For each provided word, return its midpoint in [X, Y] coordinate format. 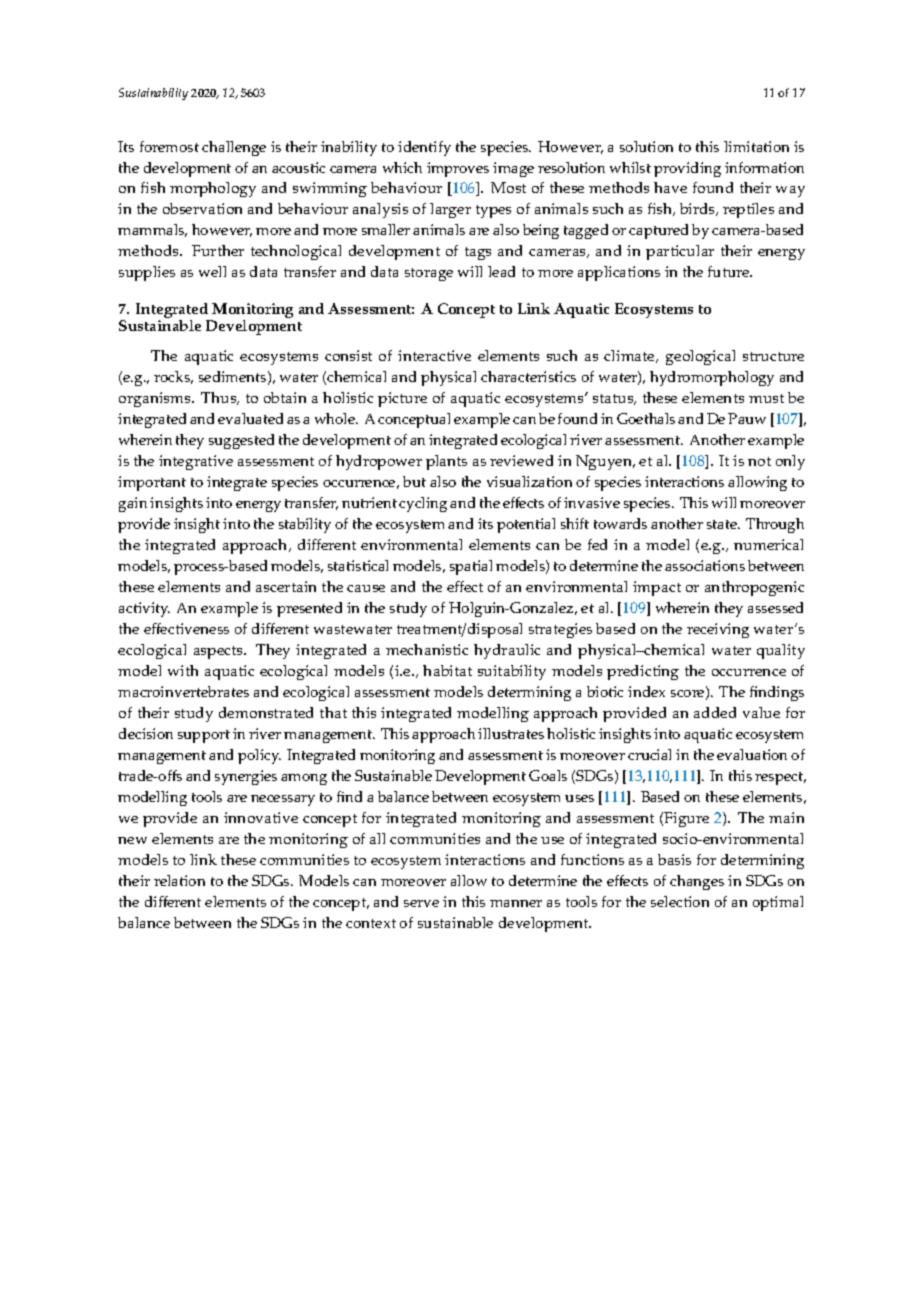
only [790, 462]
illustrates [511, 733]
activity [144, 609]
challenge [234, 148]
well [212, 271]
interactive [434, 355]
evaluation [752, 754]
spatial [471, 567]
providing [687, 169]
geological [700, 357]
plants [446, 462]
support [204, 736]
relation [179, 880]
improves [458, 169]
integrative [196, 462]
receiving [718, 630]
